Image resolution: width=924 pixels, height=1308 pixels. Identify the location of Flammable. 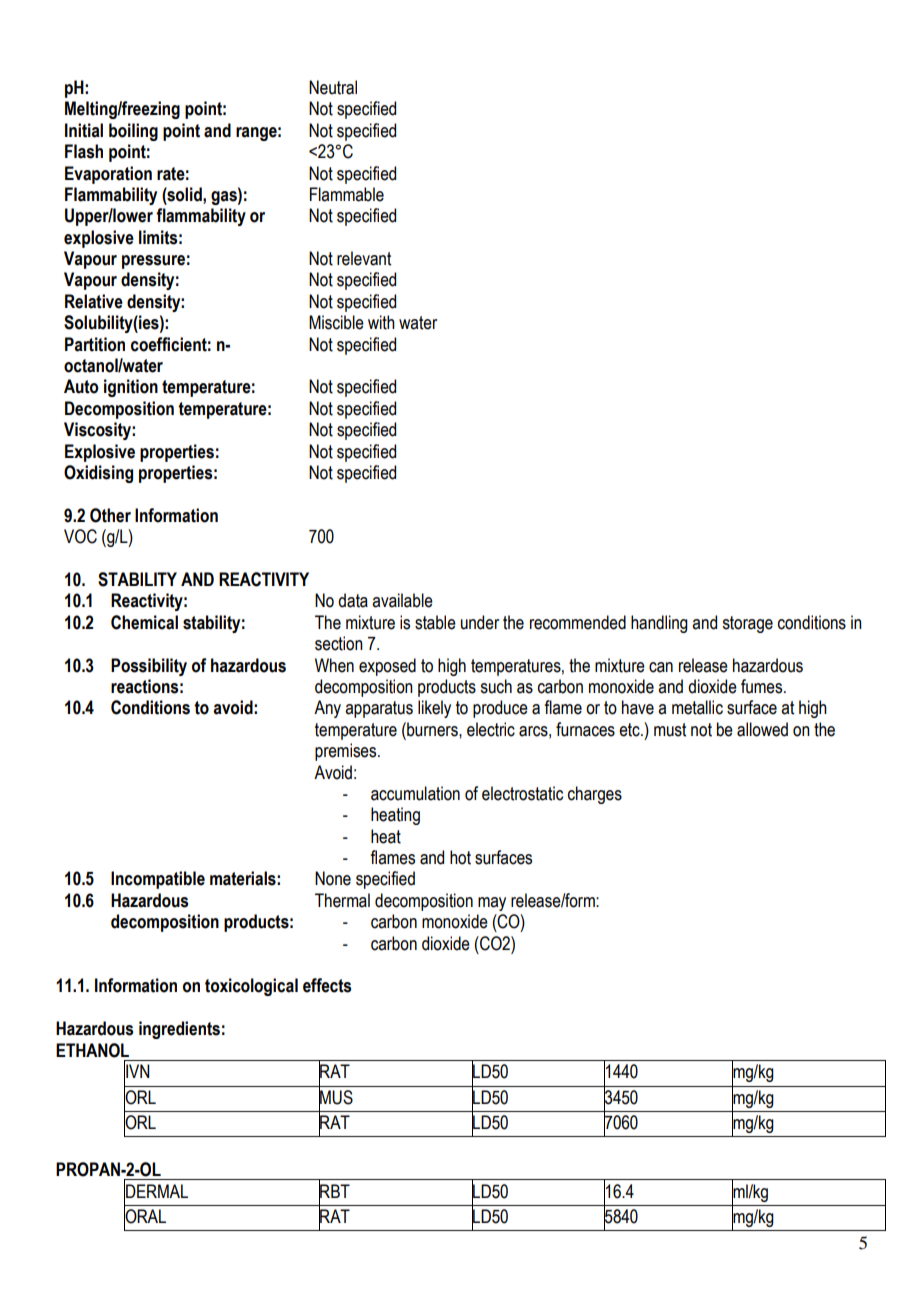
(347, 194).
